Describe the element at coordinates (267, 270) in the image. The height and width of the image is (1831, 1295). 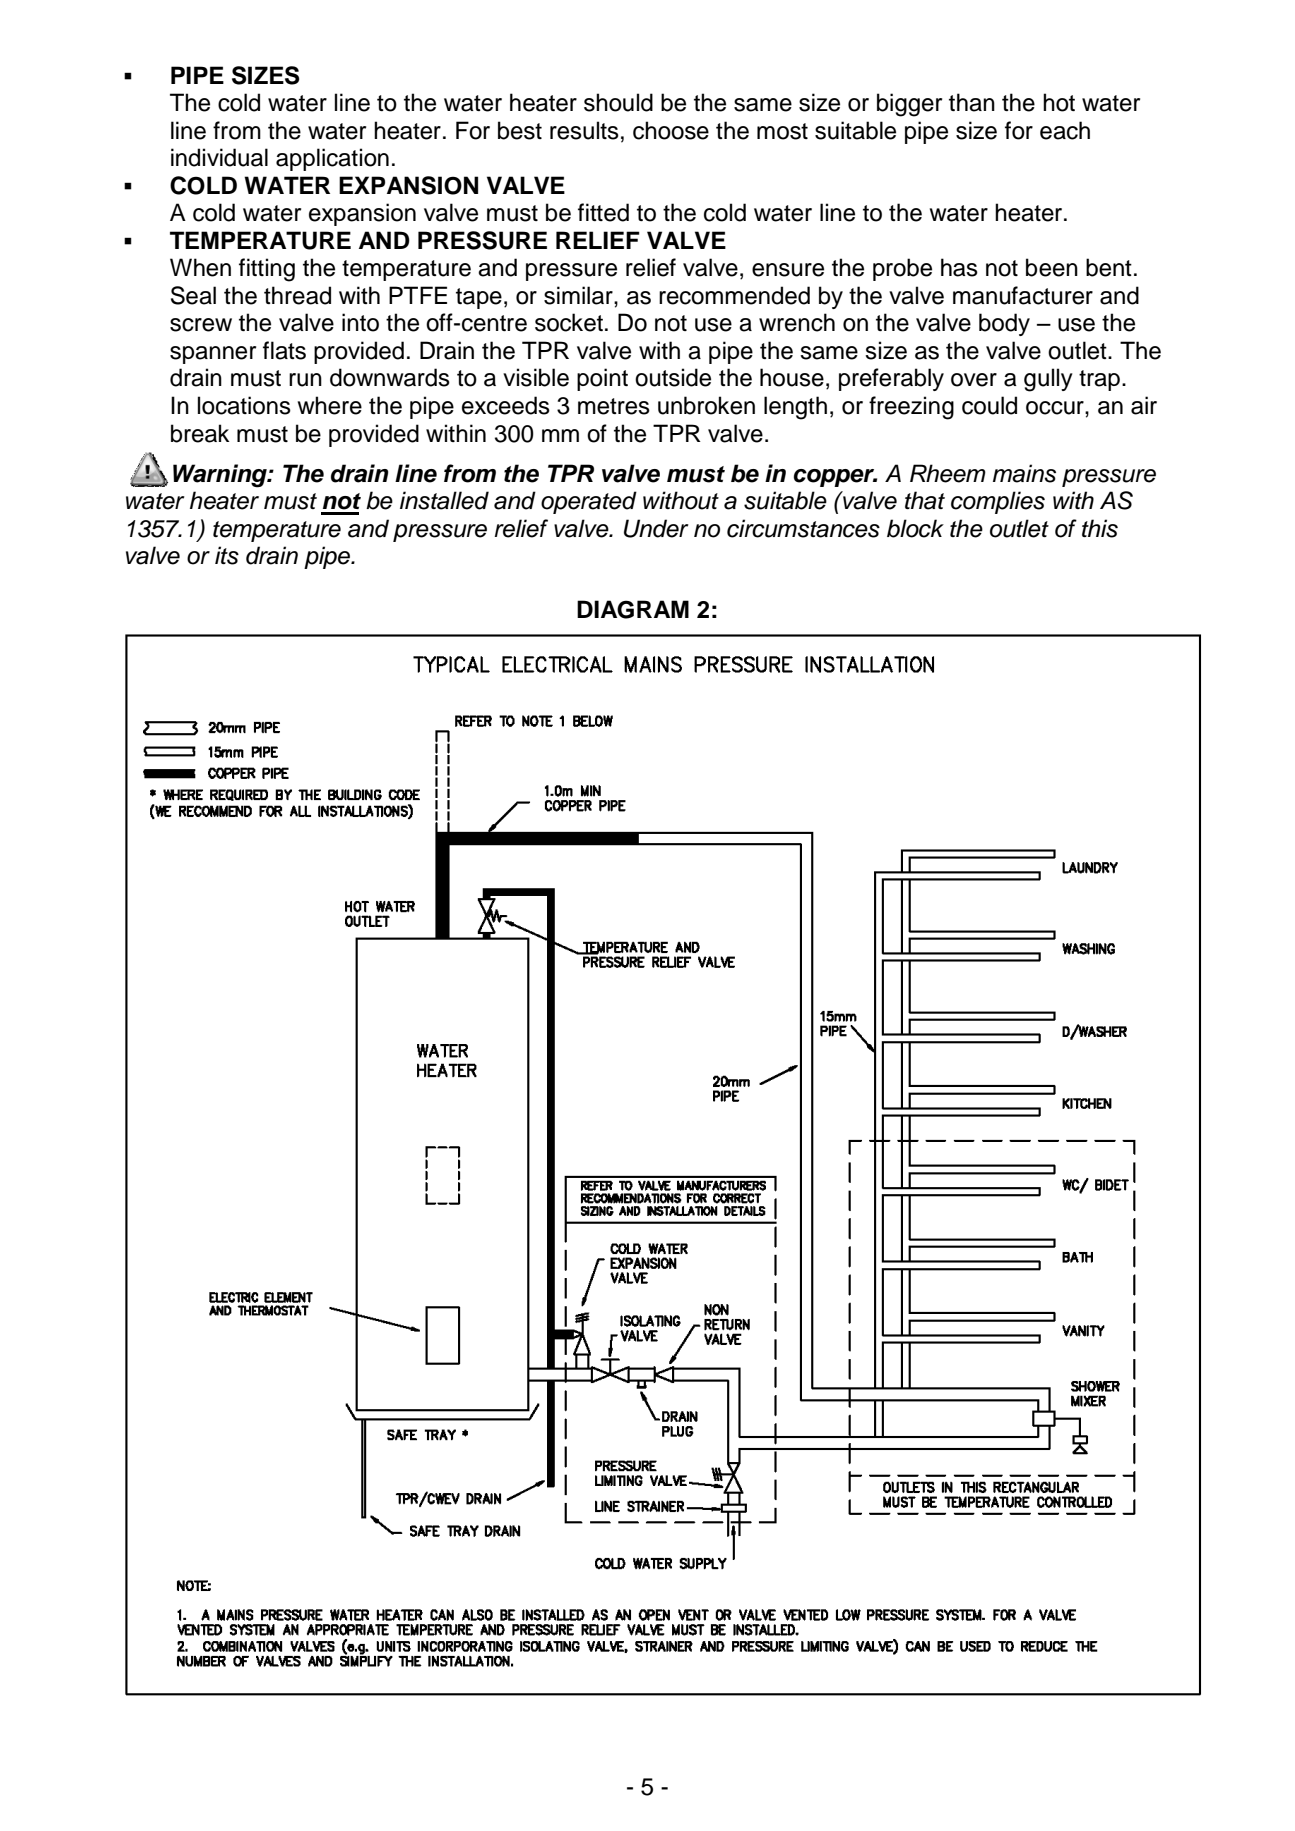
I see `fitting` at that location.
